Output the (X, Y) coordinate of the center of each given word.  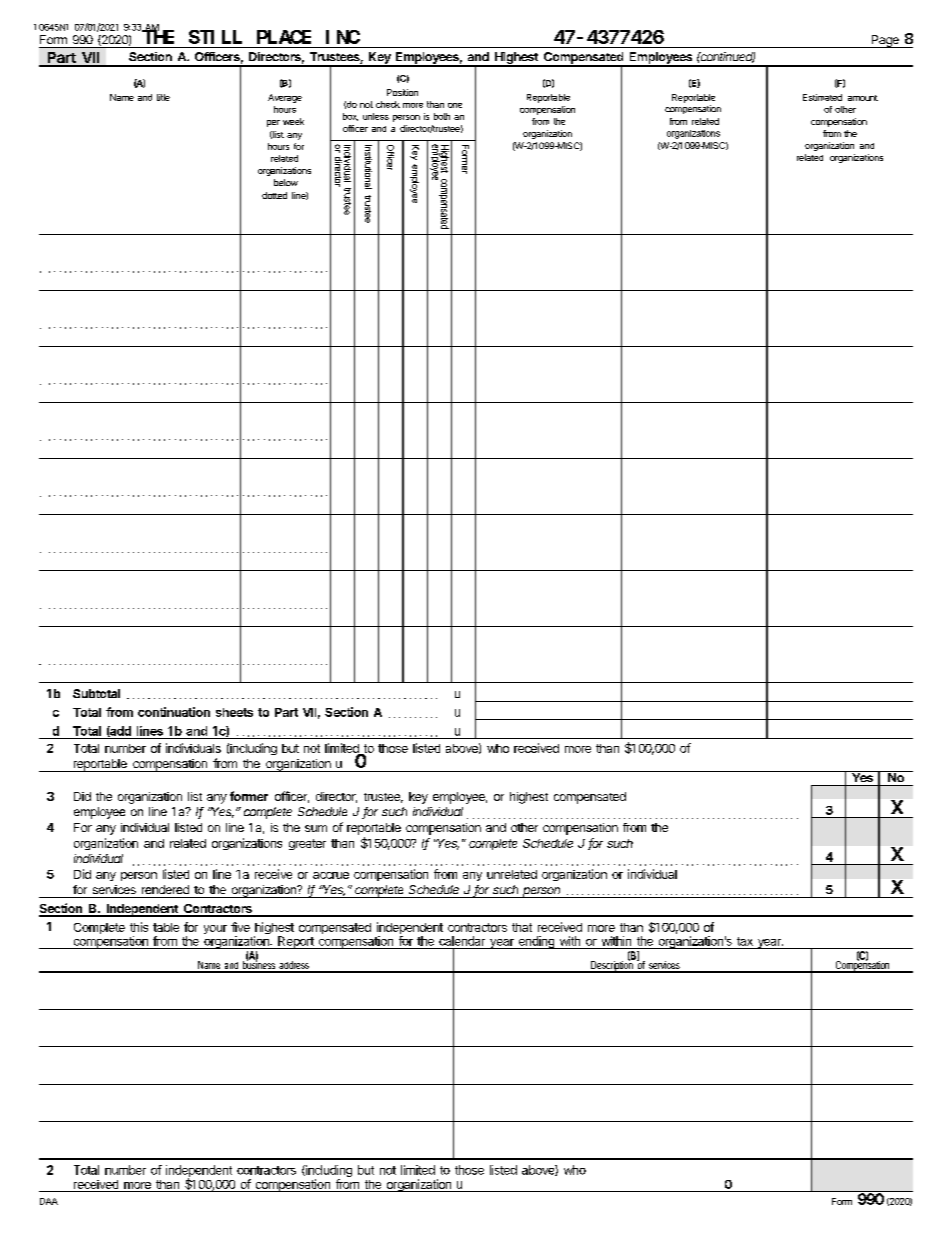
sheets (234, 712)
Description (613, 966)
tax (745, 941)
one (455, 105)
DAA (49, 1201)
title (163, 97)
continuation (174, 712)
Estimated (822, 97)
